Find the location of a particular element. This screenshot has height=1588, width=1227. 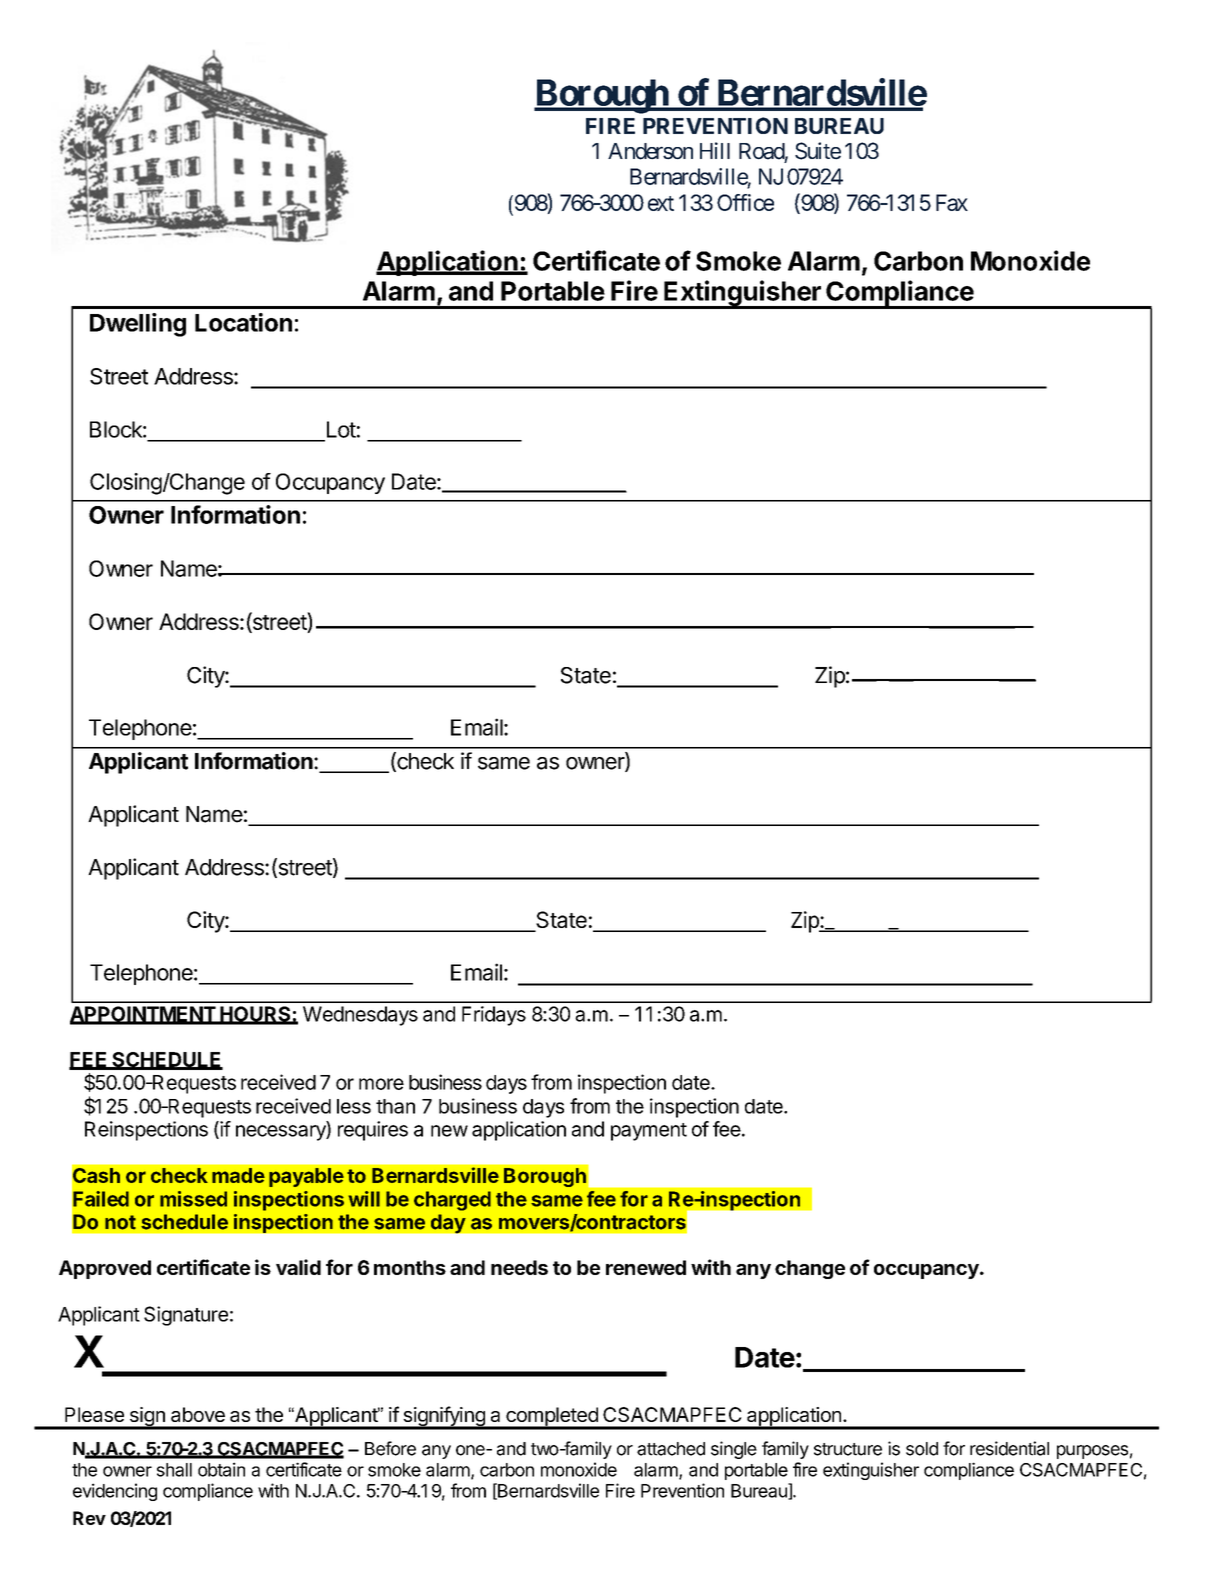

Fax is located at coordinates (952, 202).
